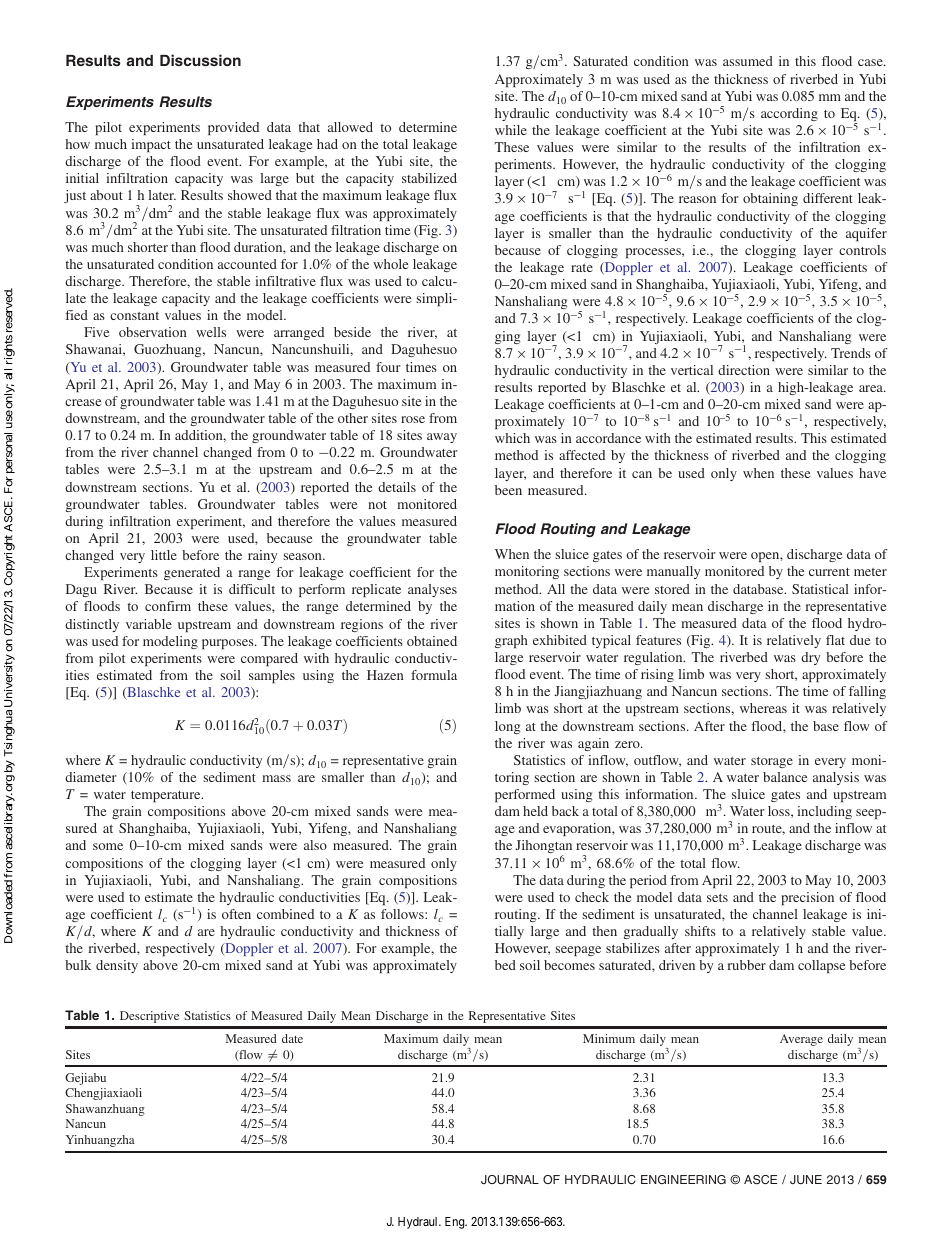 The width and height of the screenshot is (952, 1233). I want to click on obtained, so click(432, 641).
